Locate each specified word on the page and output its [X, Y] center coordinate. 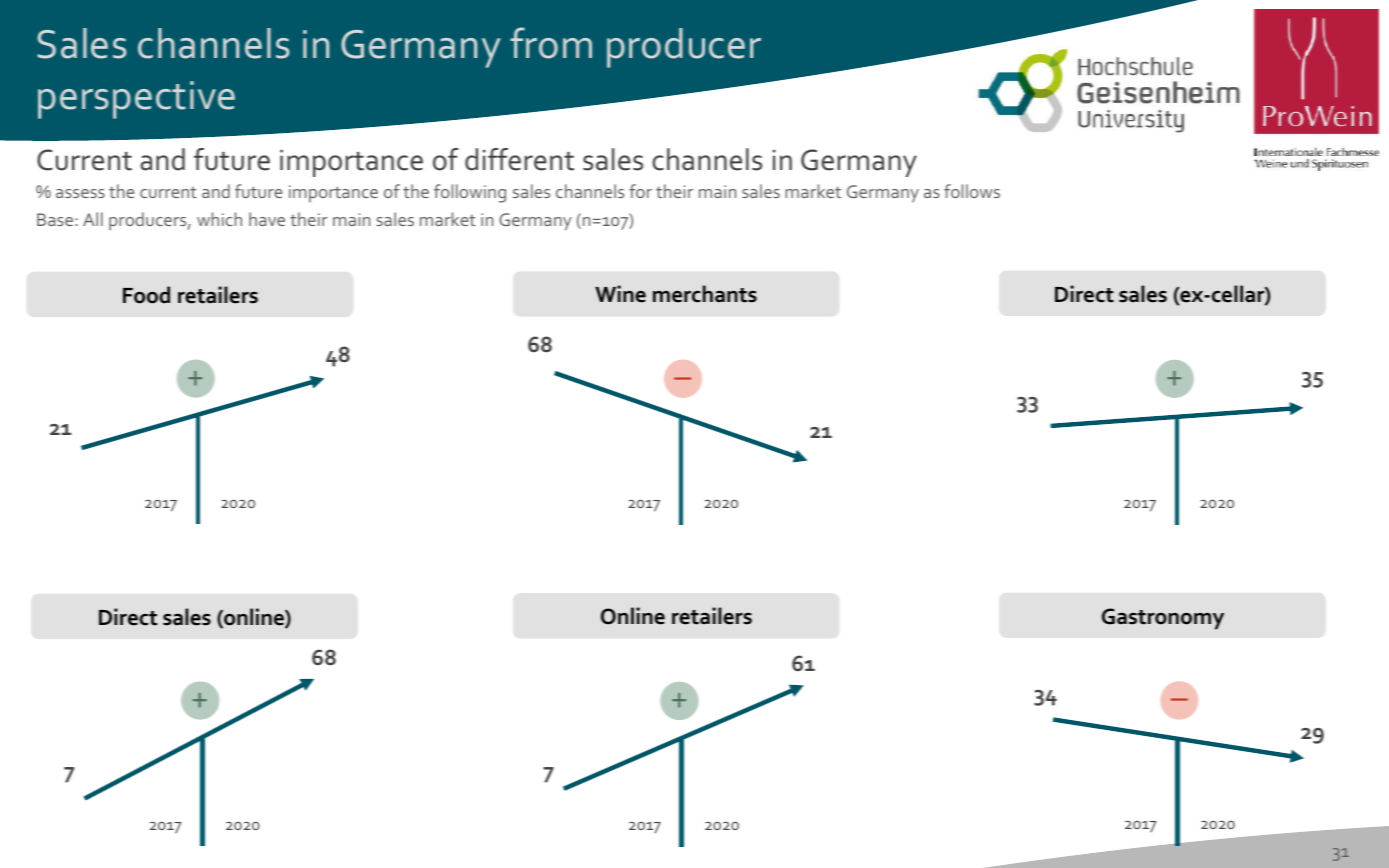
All [93, 219]
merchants [705, 294]
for [640, 191]
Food [146, 295]
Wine [620, 294]
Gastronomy [1163, 619]
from [551, 43]
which [219, 219]
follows [972, 191]
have [267, 219]
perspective [136, 100]
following [470, 193]
